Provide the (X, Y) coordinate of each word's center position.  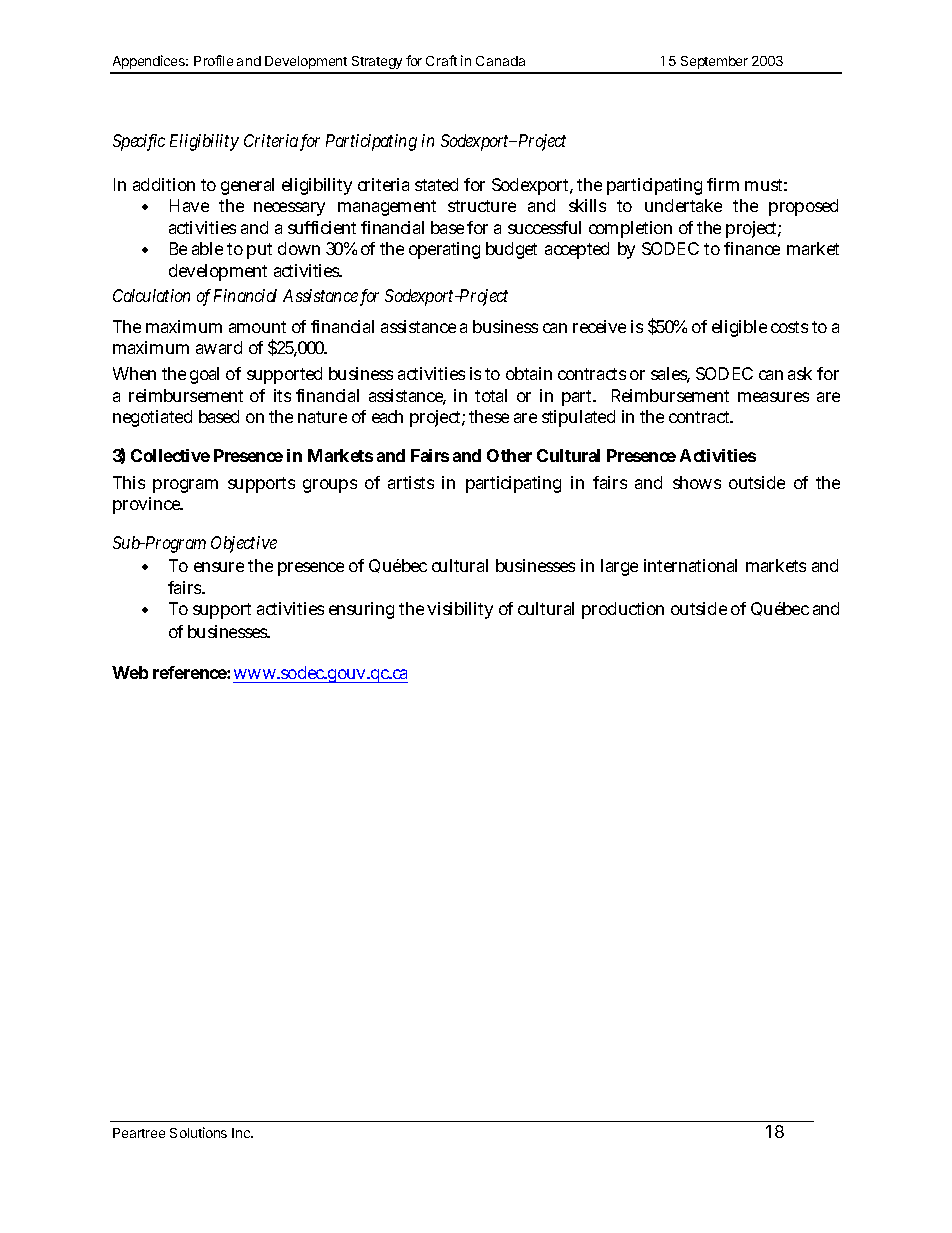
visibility (460, 610)
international (690, 565)
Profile (213, 60)
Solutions (198, 1132)
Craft (441, 60)
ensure (219, 567)
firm (723, 184)
